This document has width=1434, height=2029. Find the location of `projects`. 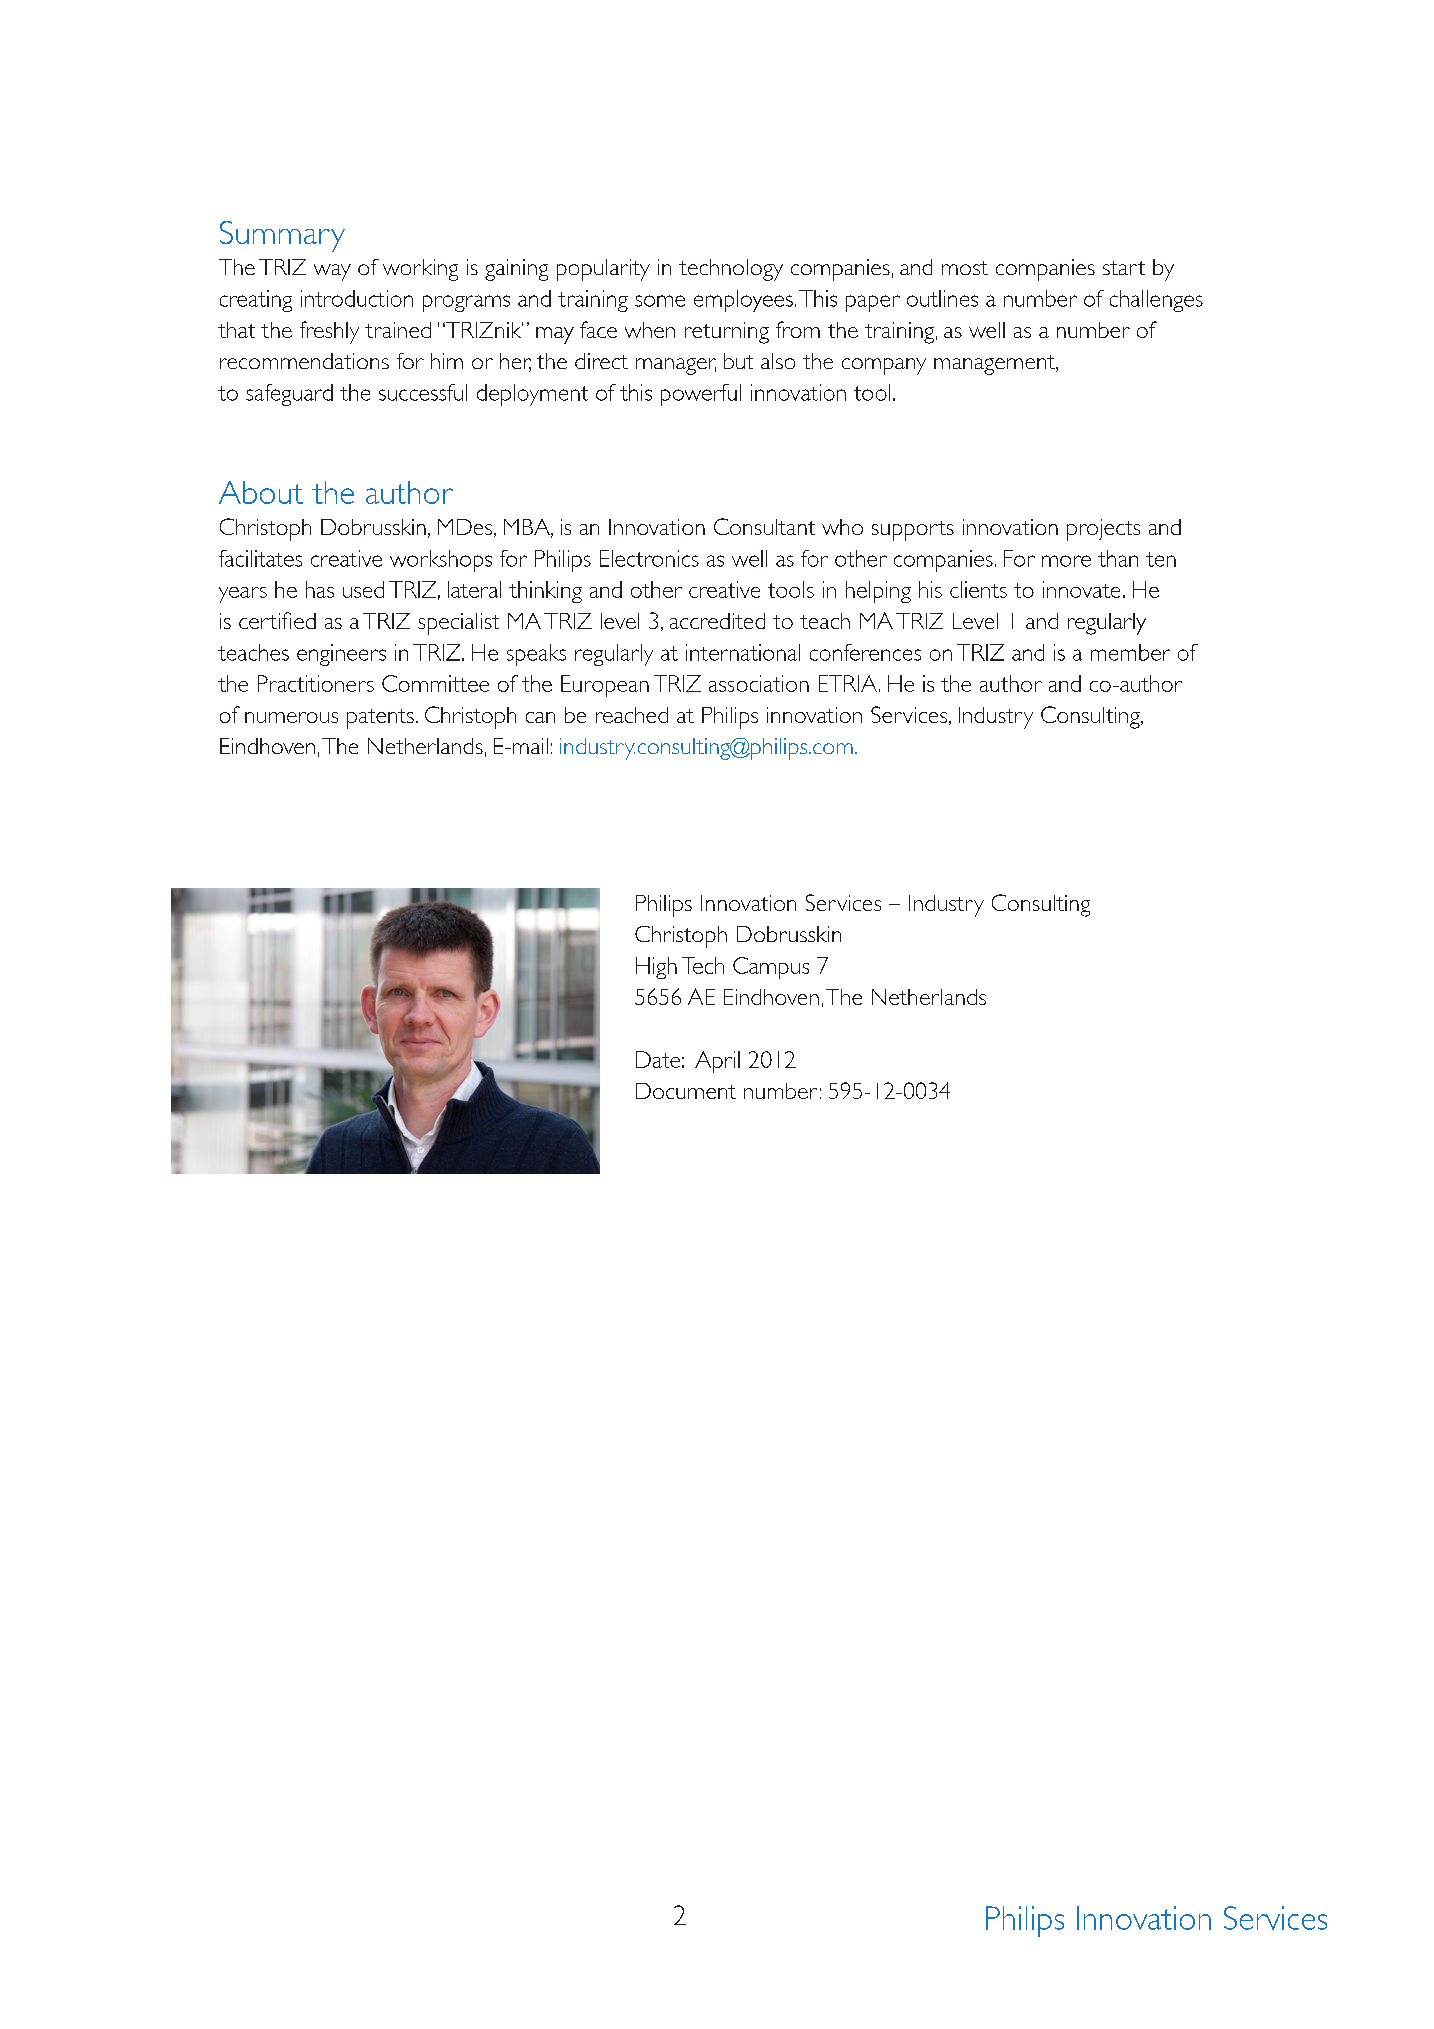

projects is located at coordinates (1103, 530).
